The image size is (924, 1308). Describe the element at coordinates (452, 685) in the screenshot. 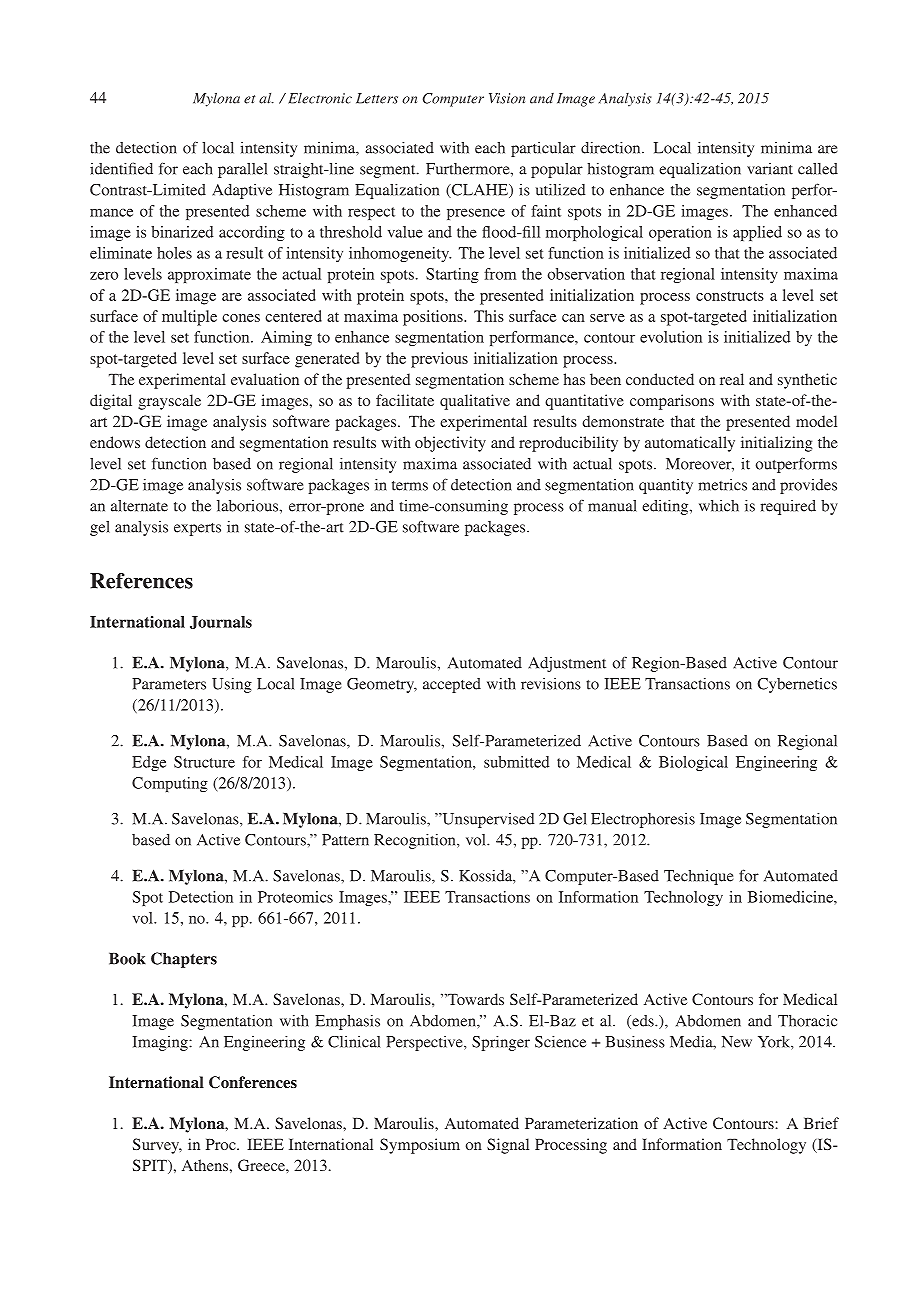

I see `accepted` at that location.
